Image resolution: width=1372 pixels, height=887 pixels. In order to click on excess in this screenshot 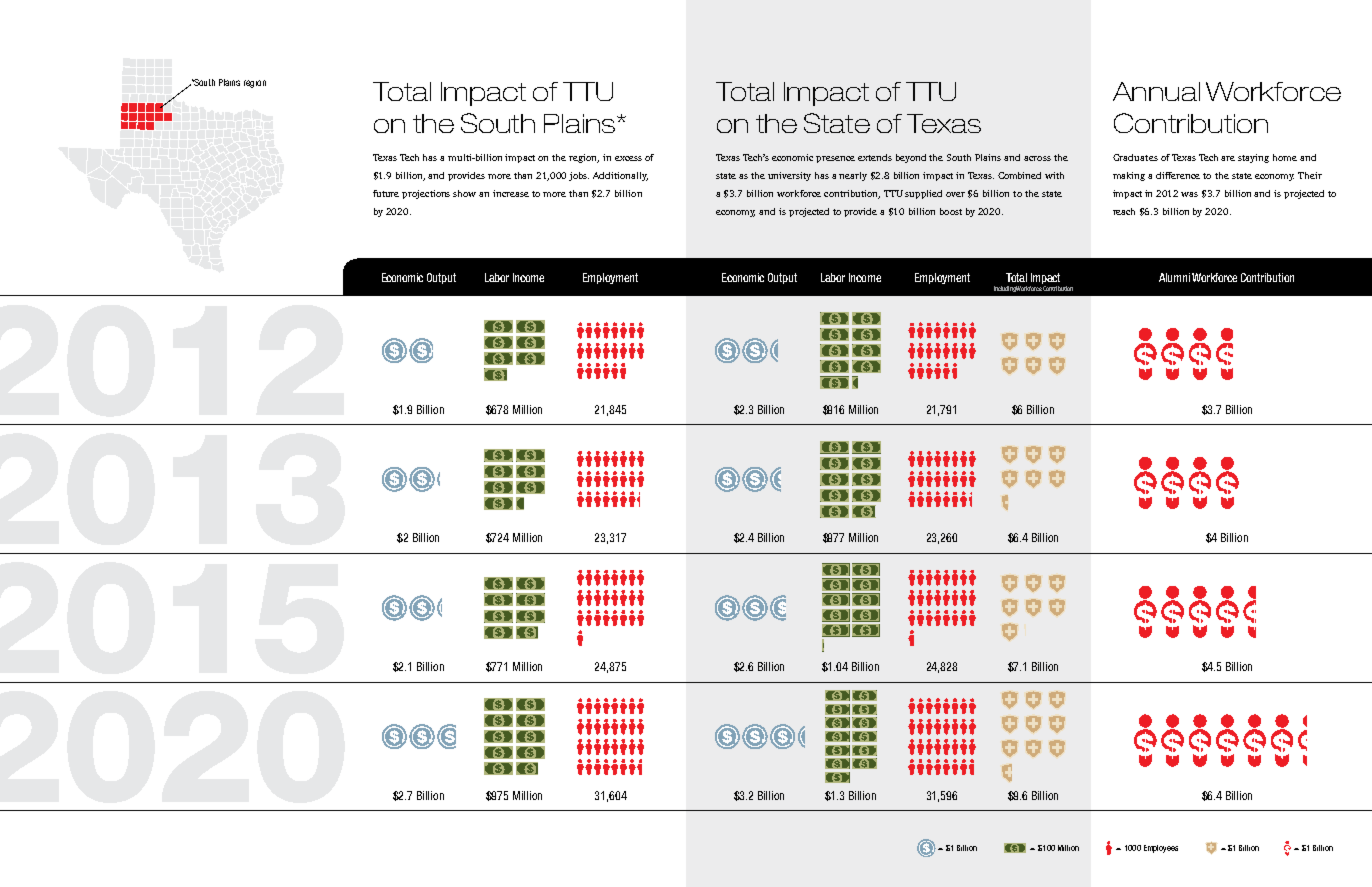, I will do `click(628, 158)`.
